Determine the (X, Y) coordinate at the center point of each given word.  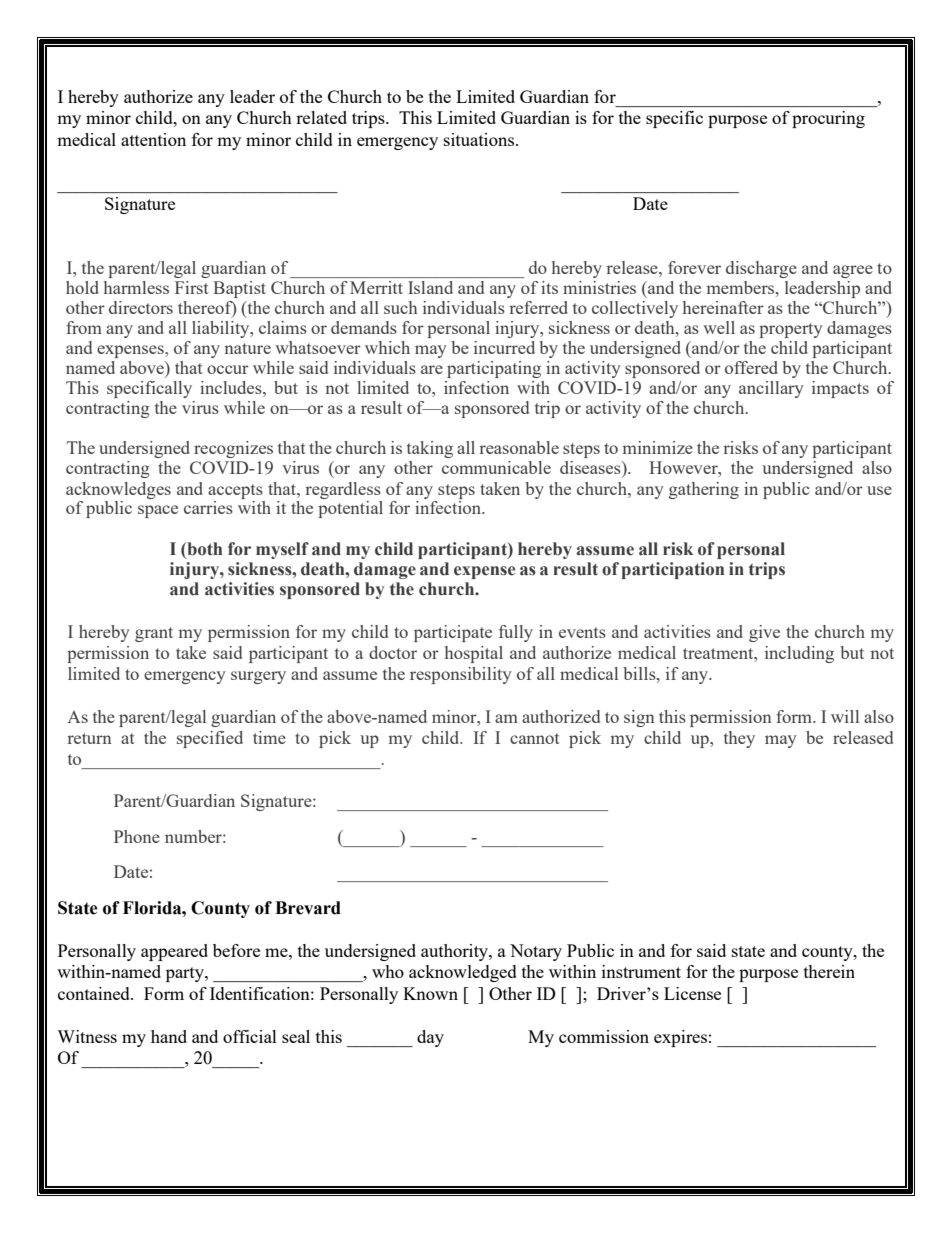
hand (169, 1036)
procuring (828, 119)
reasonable (519, 447)
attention (153, 139)
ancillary (771, 389)
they (739, 739)
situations (480, 139)
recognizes (233, 449)
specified (210, 739)
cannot (535, 738)
